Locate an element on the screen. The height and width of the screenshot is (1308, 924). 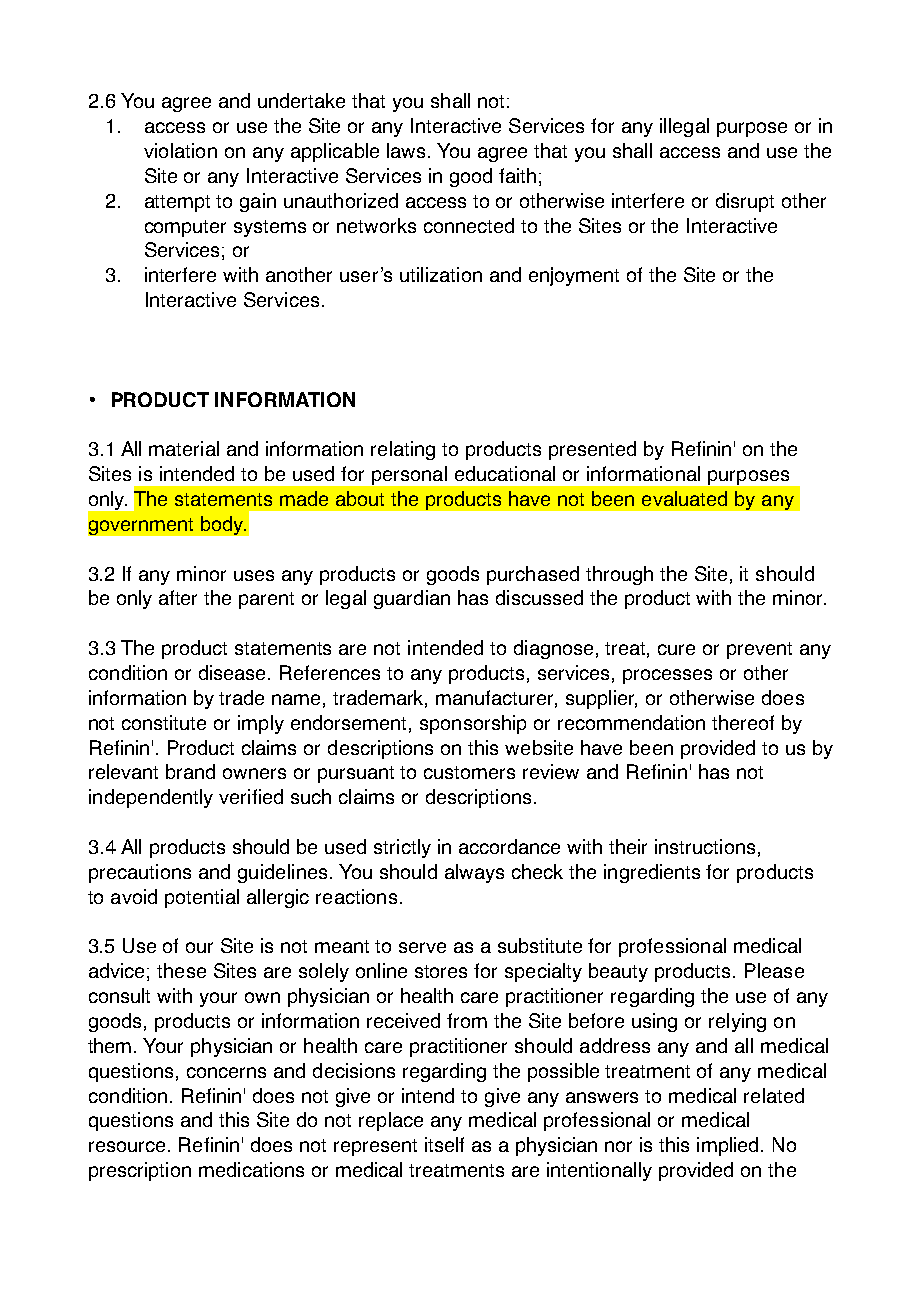
always is located at coordinates (474, 873).
